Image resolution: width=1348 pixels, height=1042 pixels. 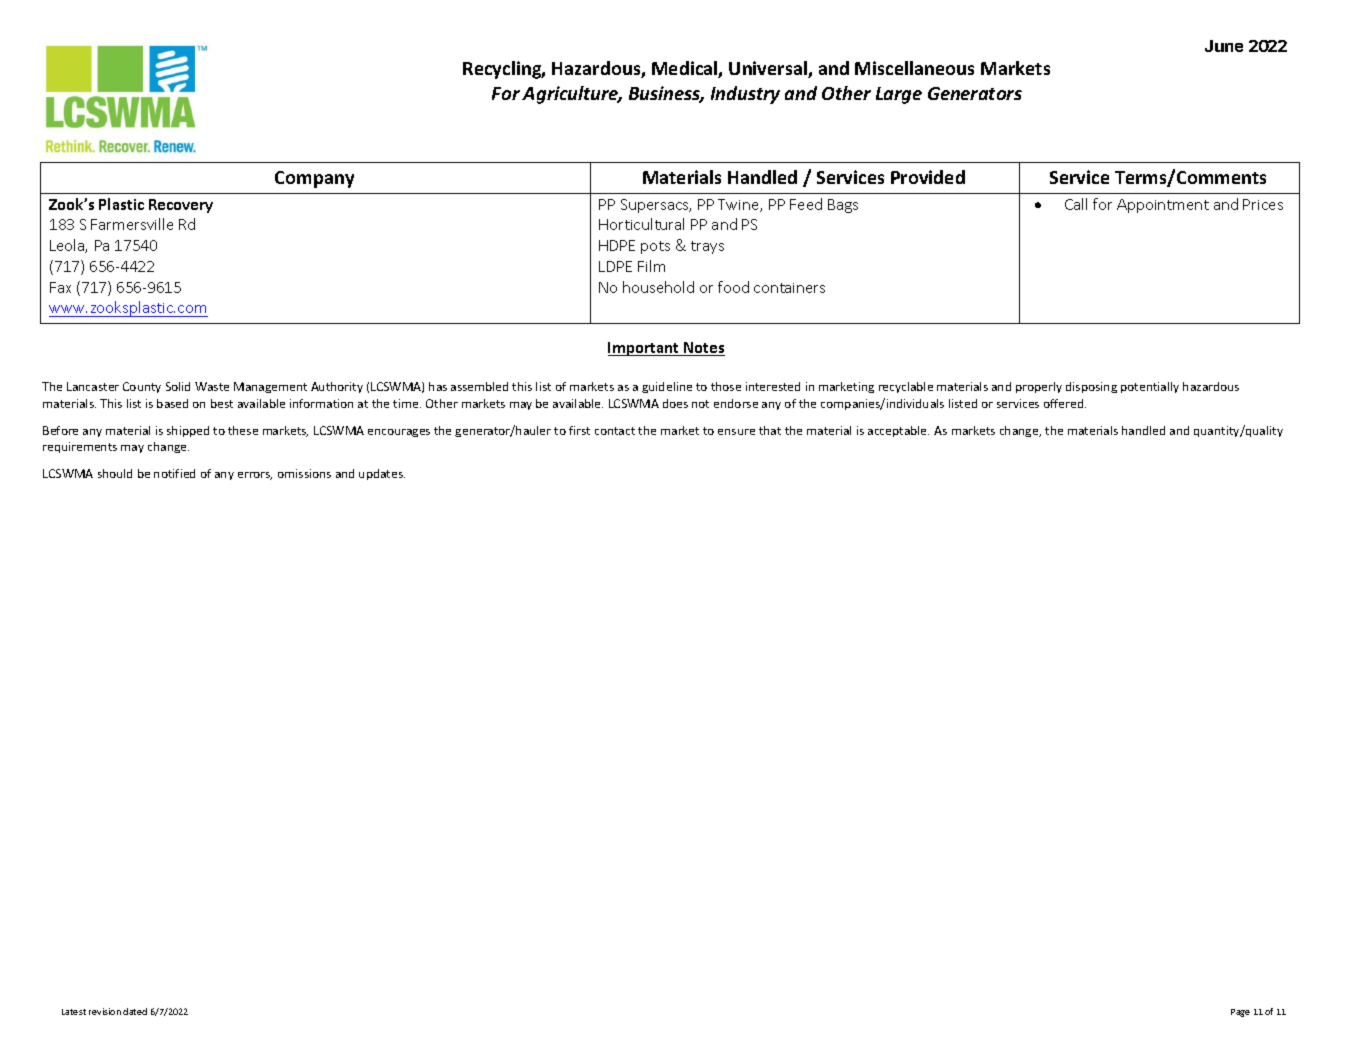 What do you see at coordinates (1065, 403) in the screenshot?
I see `offered` at bounding box center [1065, 403].
